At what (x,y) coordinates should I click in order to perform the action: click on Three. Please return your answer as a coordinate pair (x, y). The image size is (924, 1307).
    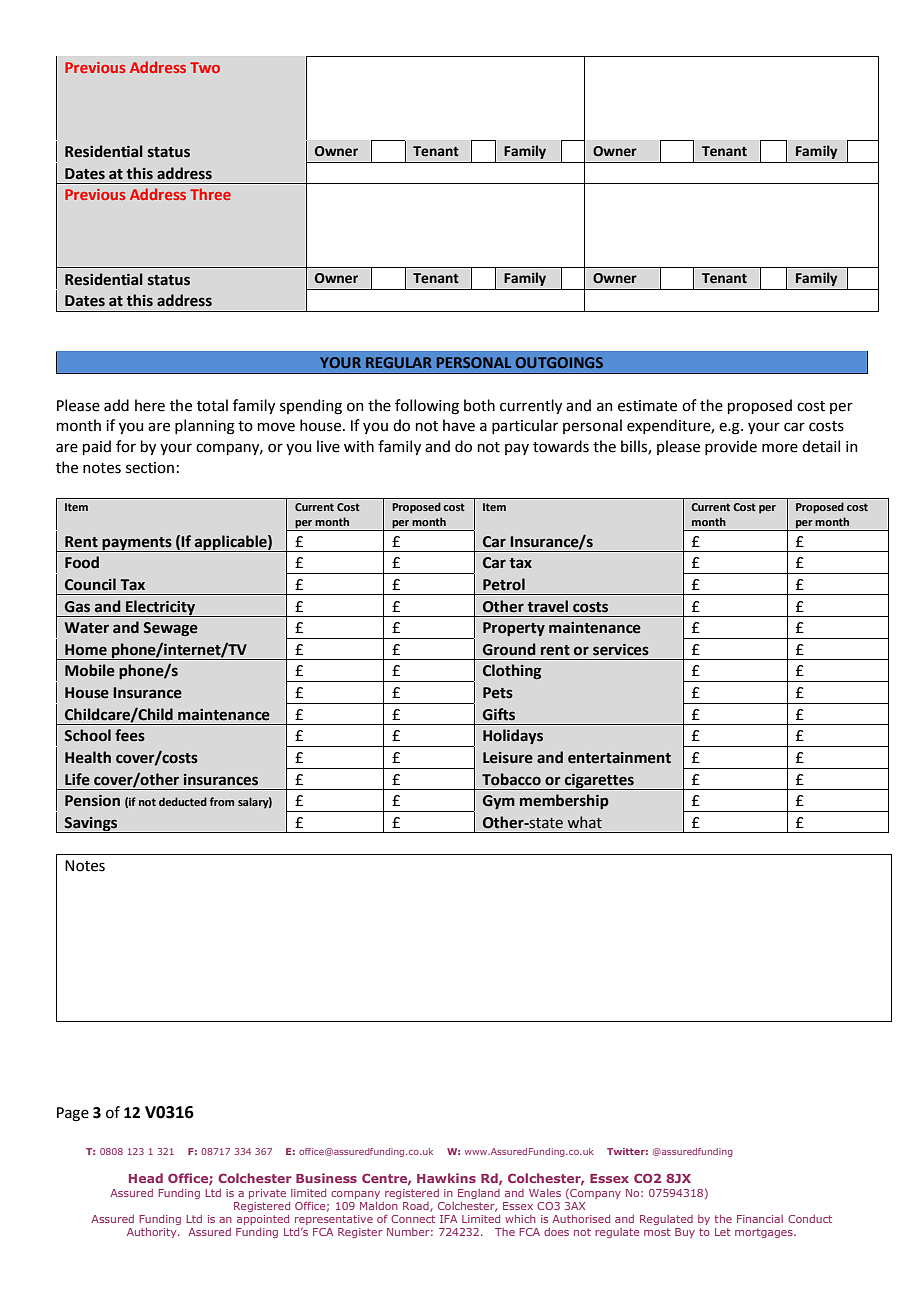
    Looking at the image, I should click on (210, 194).
